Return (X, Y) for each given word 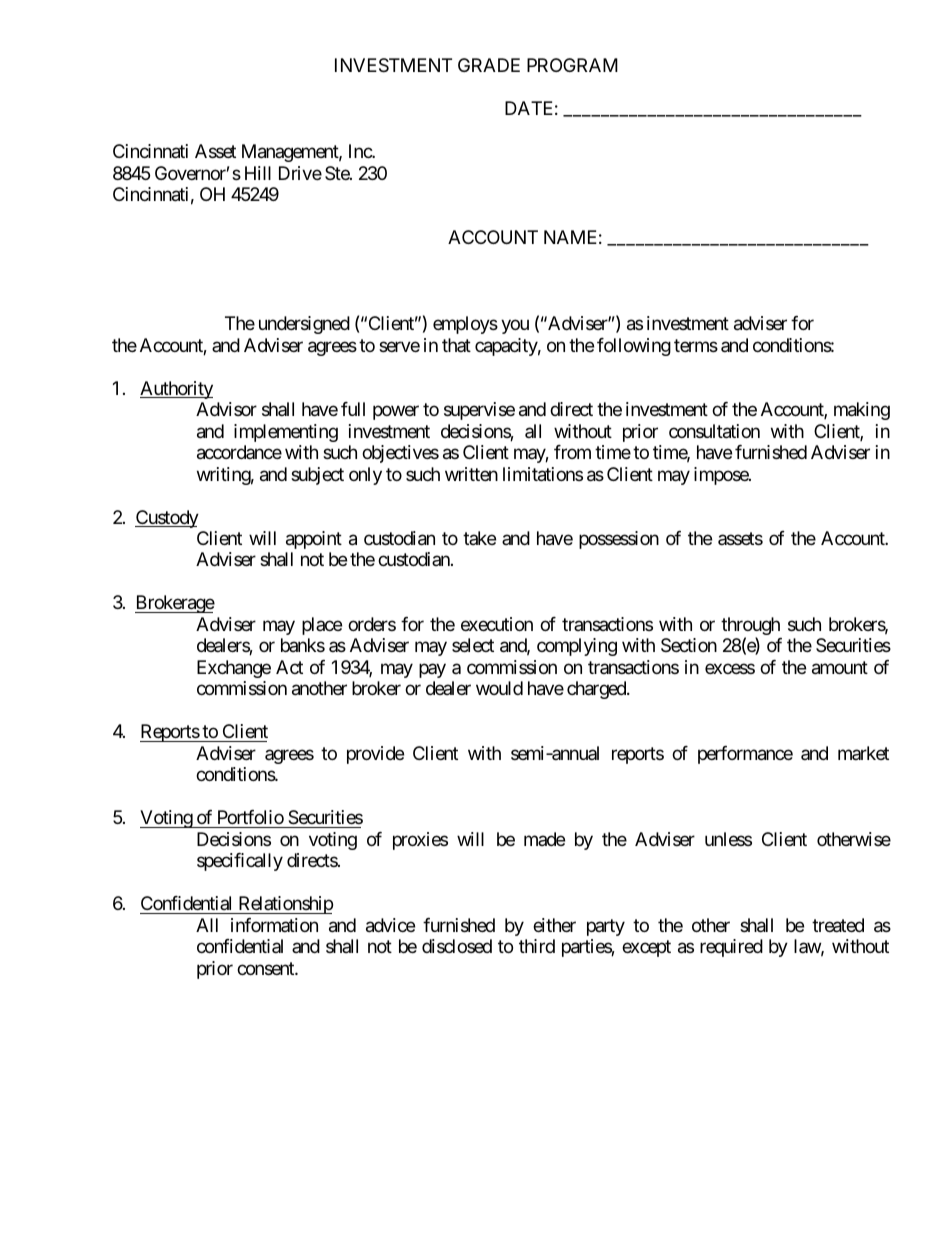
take (479, 538)
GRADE (489, 65)
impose (722, 476)
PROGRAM (572, 65)
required (731, 948)
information (274, 925)
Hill (258, 173)
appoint (314, 540)
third (537, 946)
